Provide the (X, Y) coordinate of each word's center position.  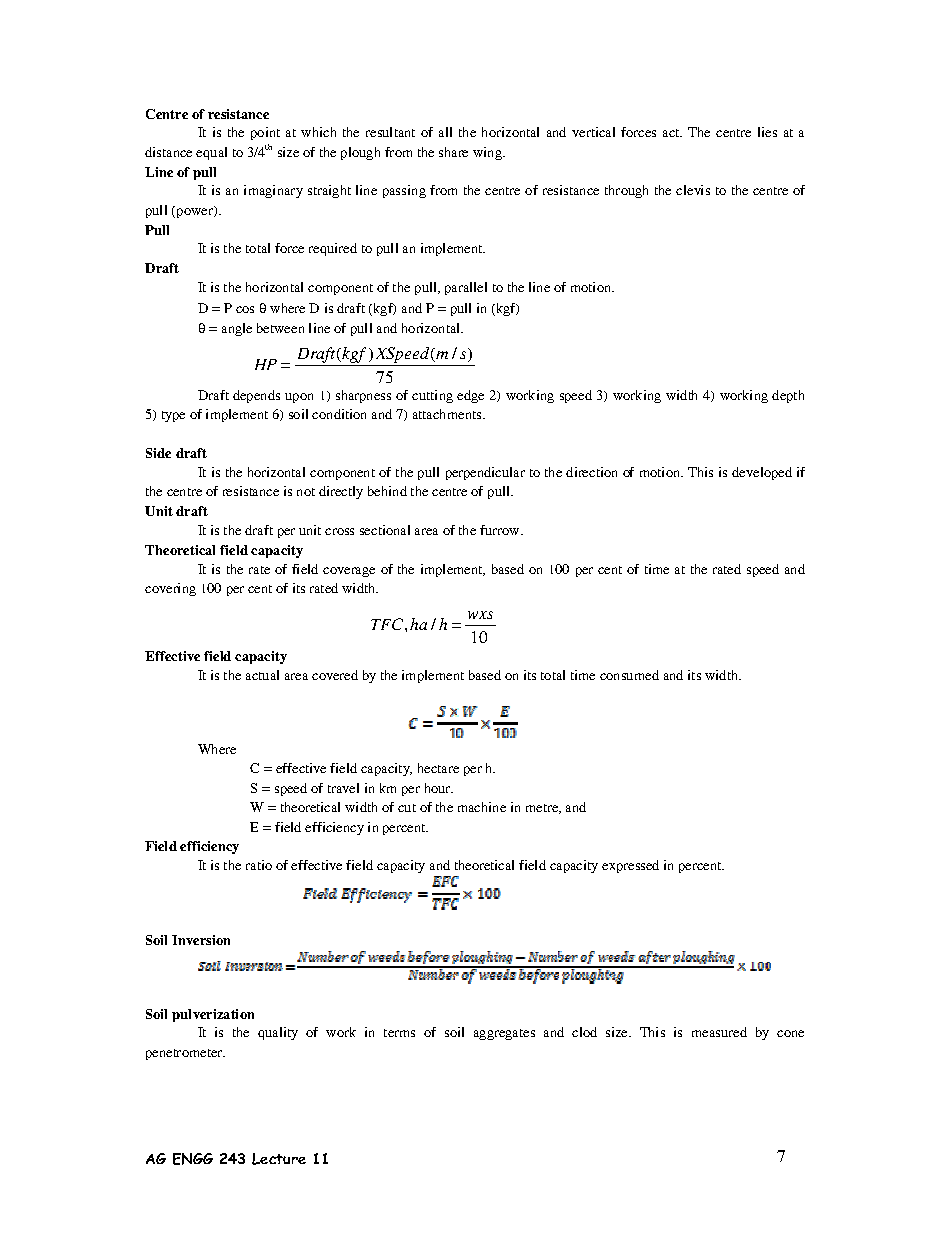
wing (489, 153)
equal (211, 153)
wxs (480, 615)
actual (262, 675)
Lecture (279, 1159)
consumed (629, 675)
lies (767, 132)
